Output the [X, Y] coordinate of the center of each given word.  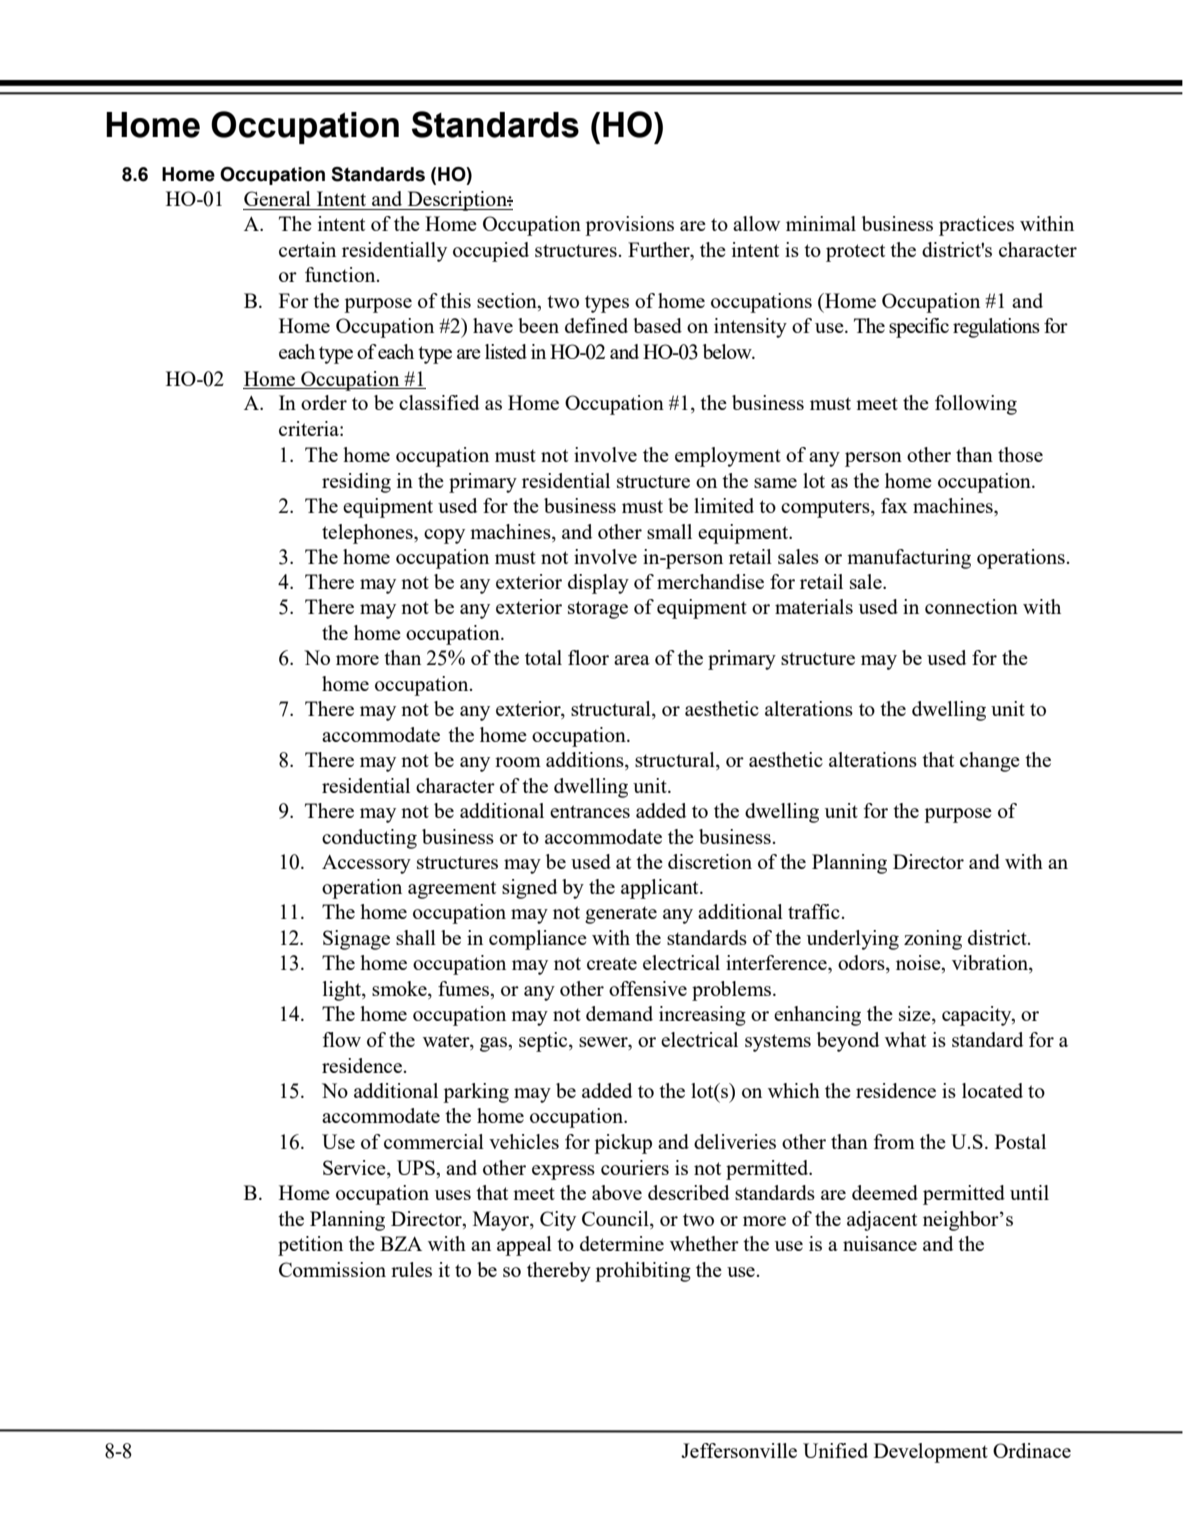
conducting [369, 839]
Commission [332, 1269]
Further [660, 249]
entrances [590, 811]
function [341, 274]
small [669, 531]
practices [976, 226]
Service [355, 1167]
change [990, 762]
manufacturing [909, 559]
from [894, 1141]
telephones [368, 534]
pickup [623, 1144]
